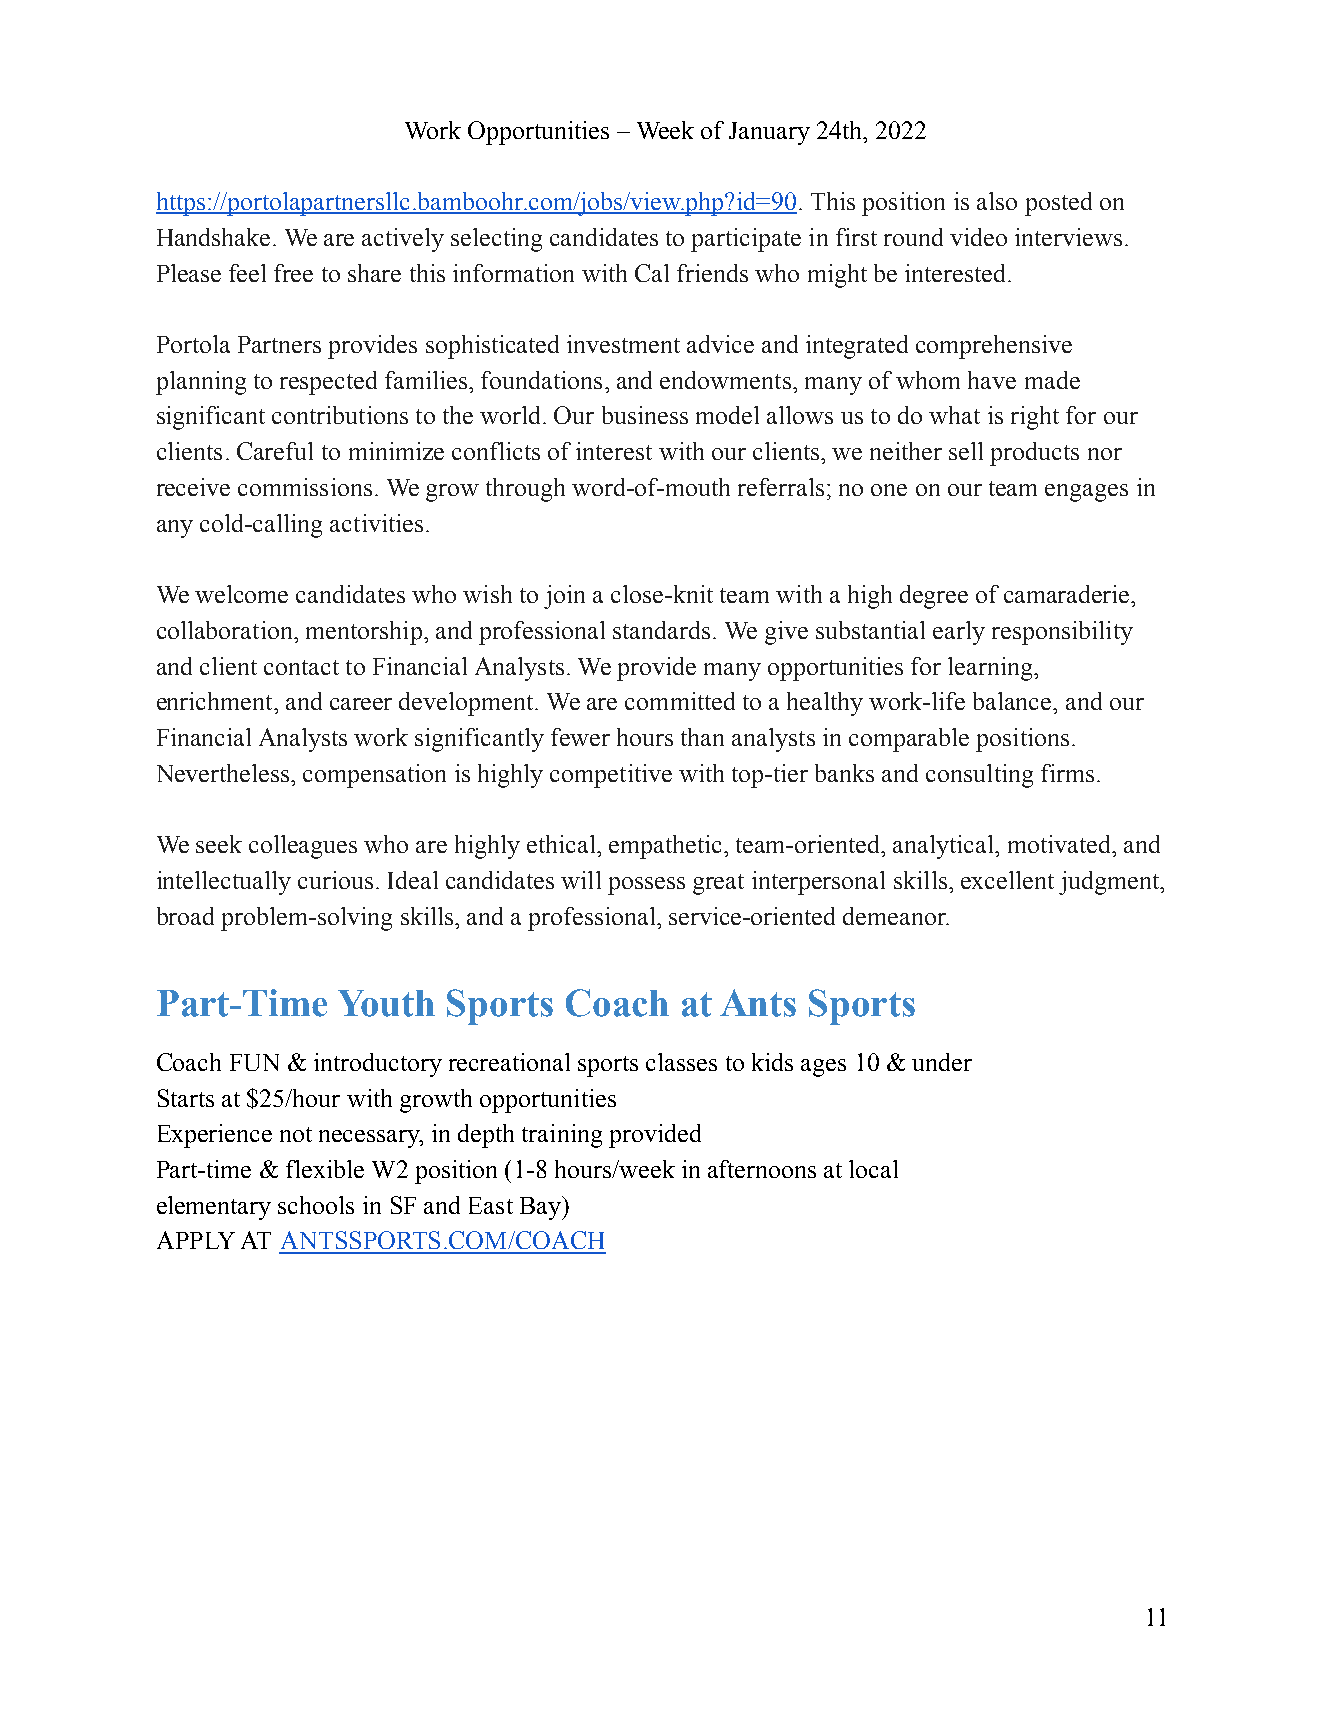 The height and width of the page is (1715, 1325). What do you see at coordinates (316, 1205) in the page?
I see `schools` at bounding box center [316, 1205].
